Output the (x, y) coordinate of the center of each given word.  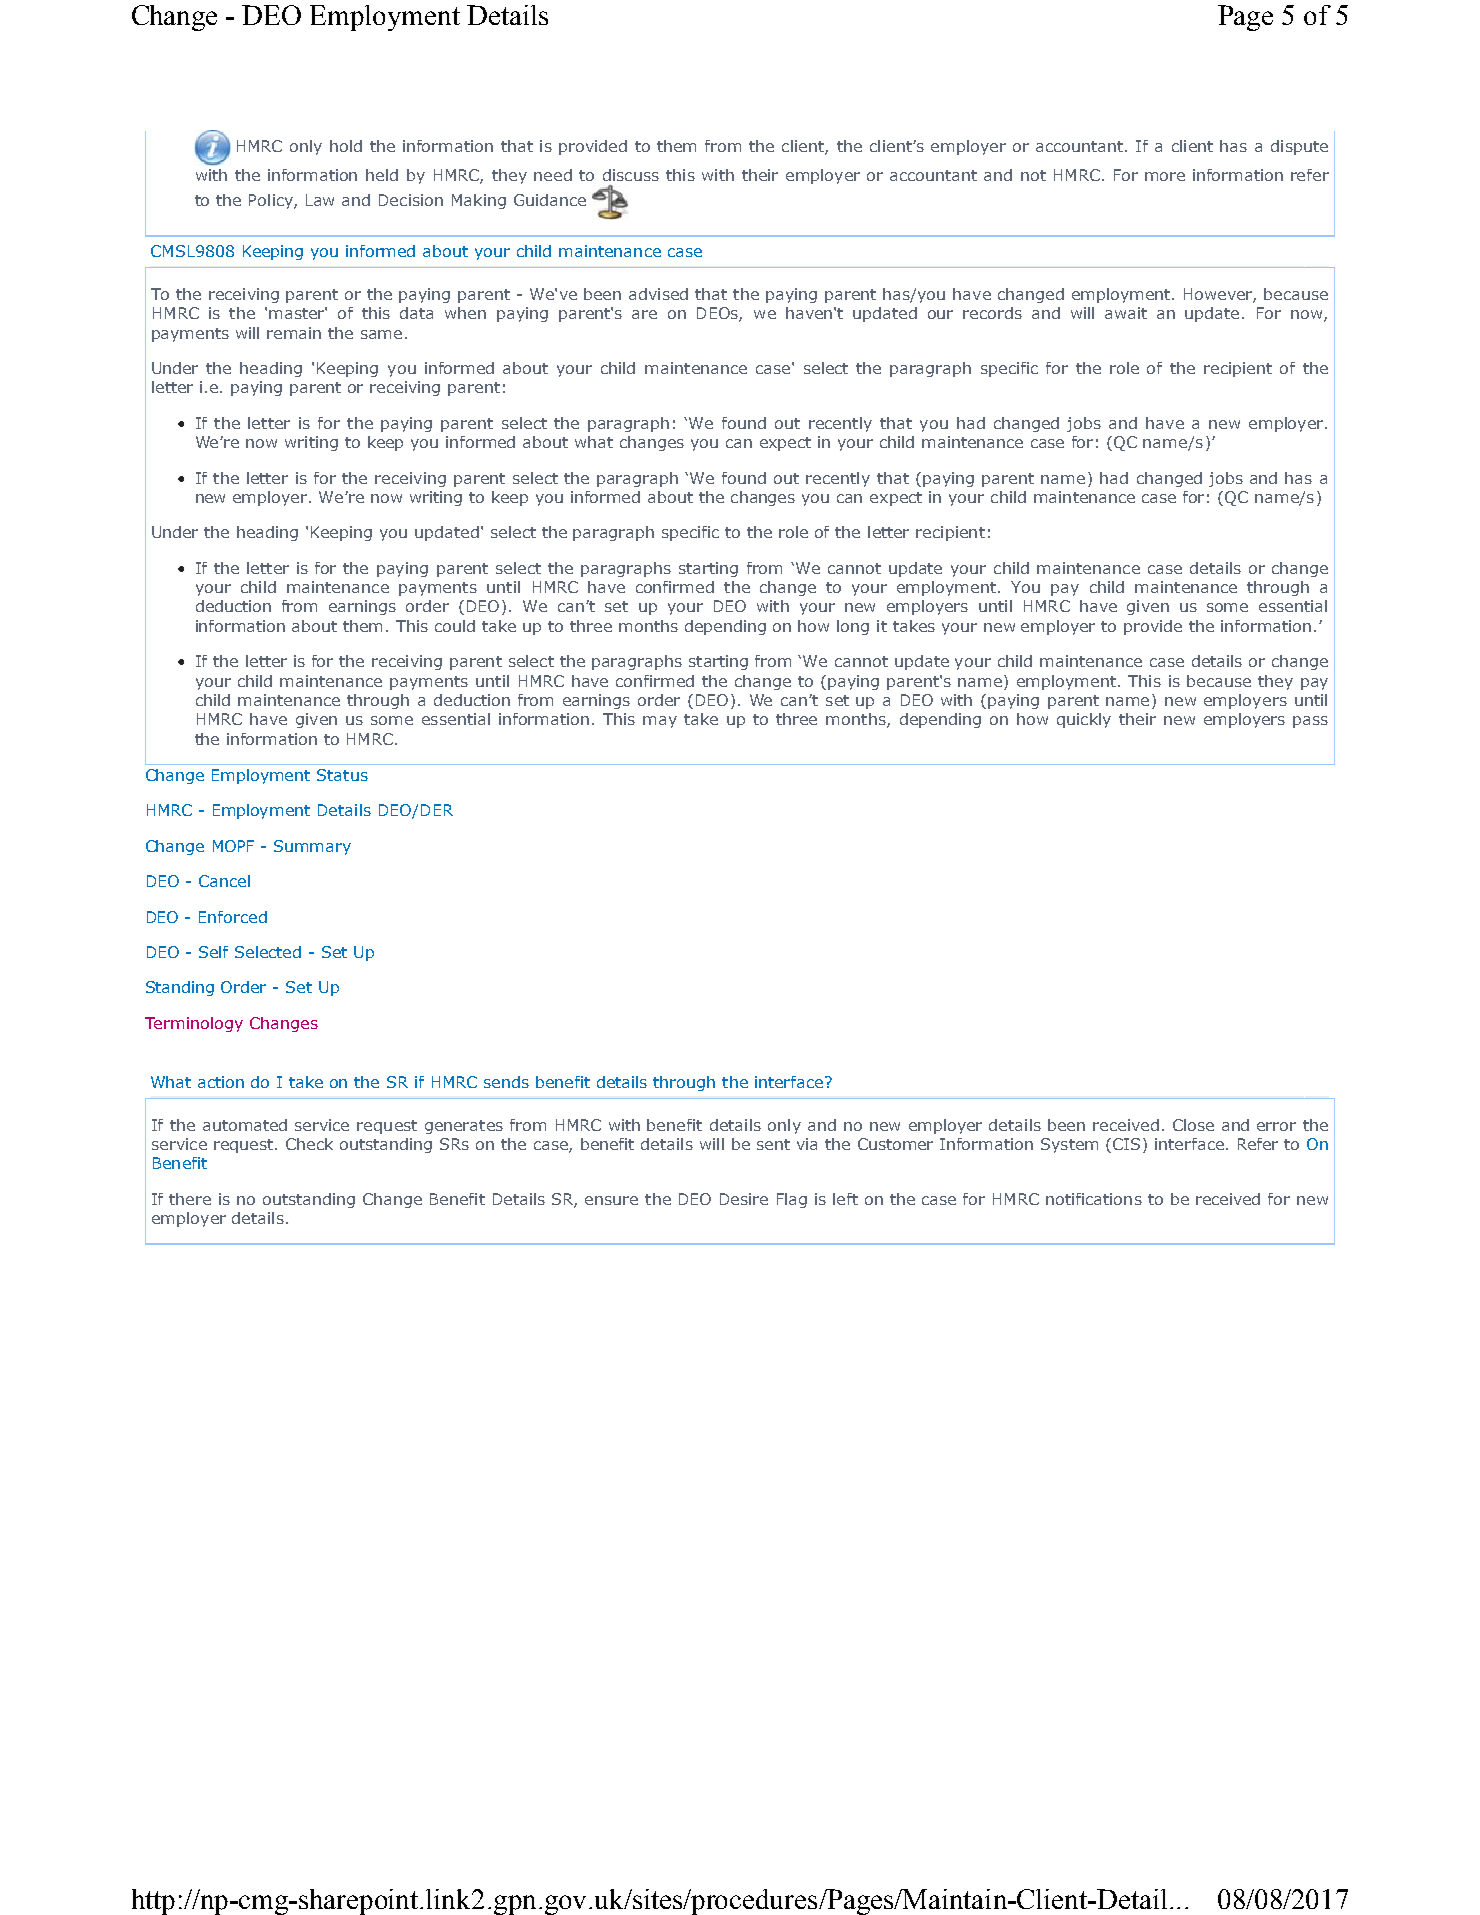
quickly (1084, 720)
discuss (631, 175)
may (660, 722)
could (455, 626)
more (1165, 176)
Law (320, 200)
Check (309, 1144)
